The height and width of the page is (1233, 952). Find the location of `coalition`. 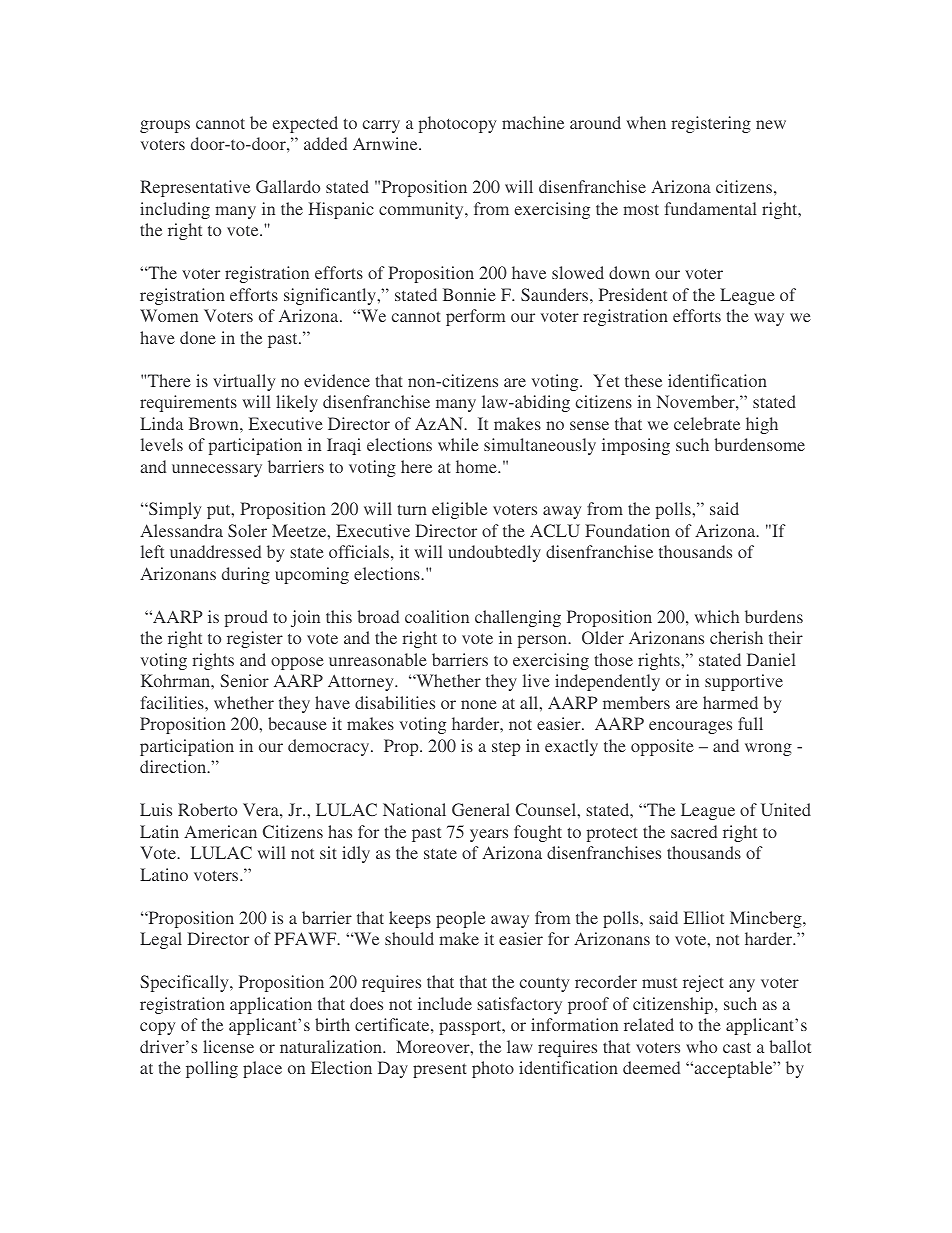

coalition is located at coordinates (437, 616).
